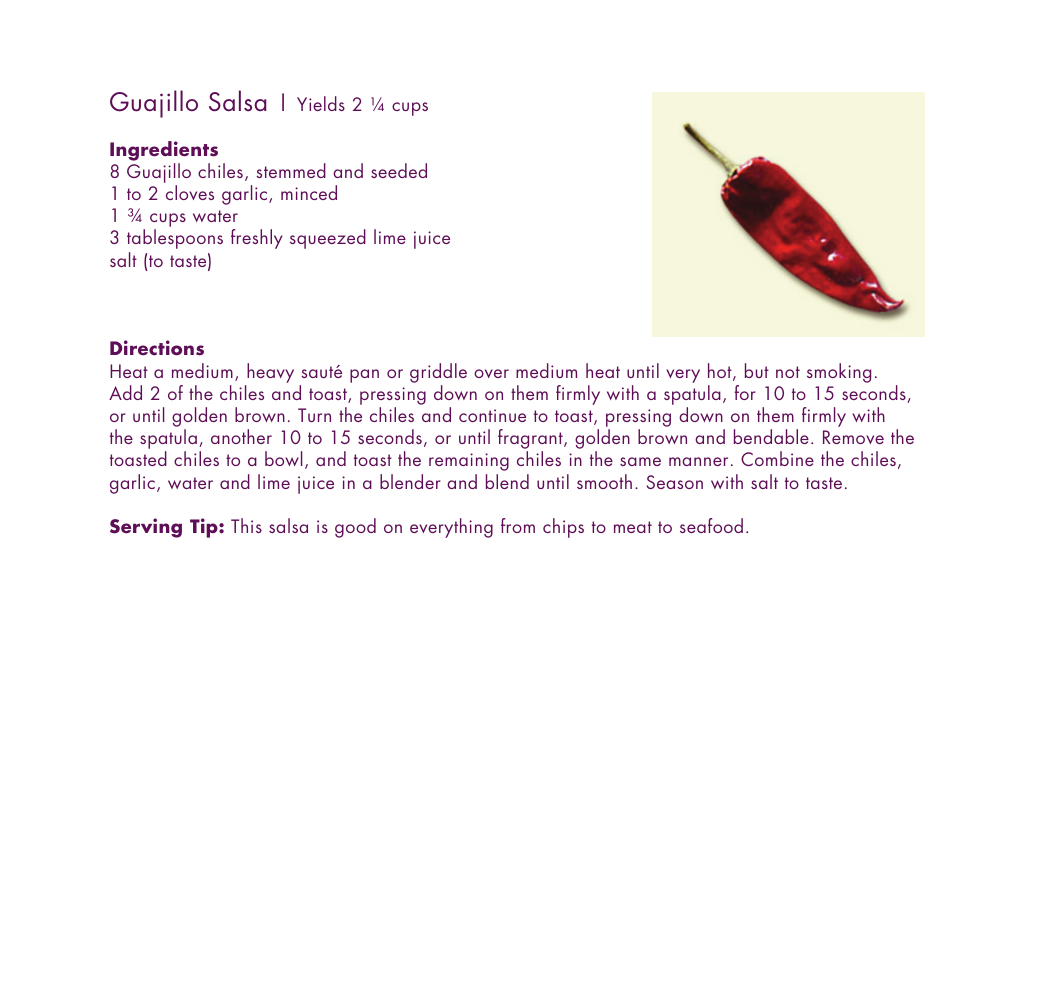  What do you see at coordinates (246, 525) in the screenshot?
I see `This` at bounding box center [246, 525].
